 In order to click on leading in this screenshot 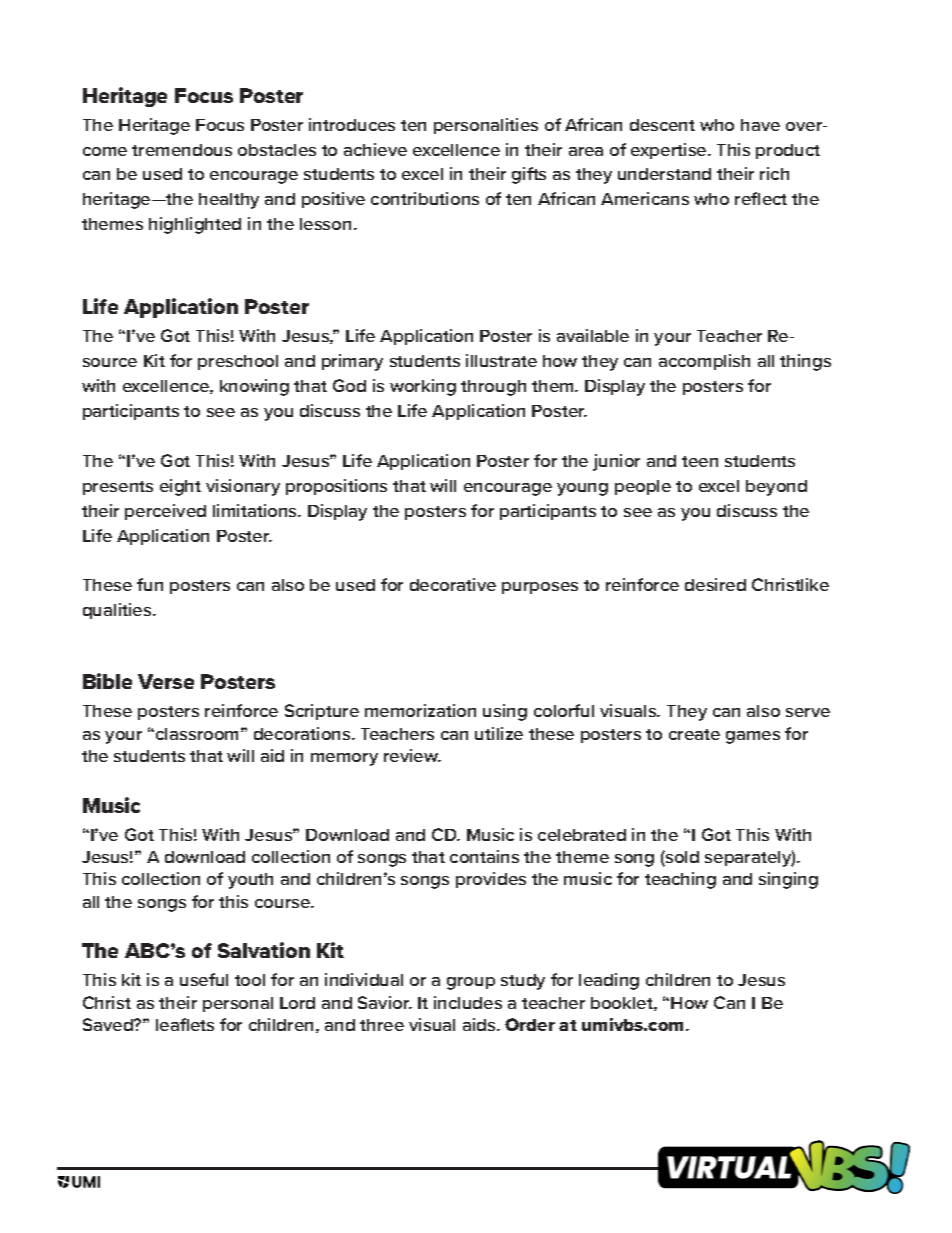, I will do `click(609, 981)`.
